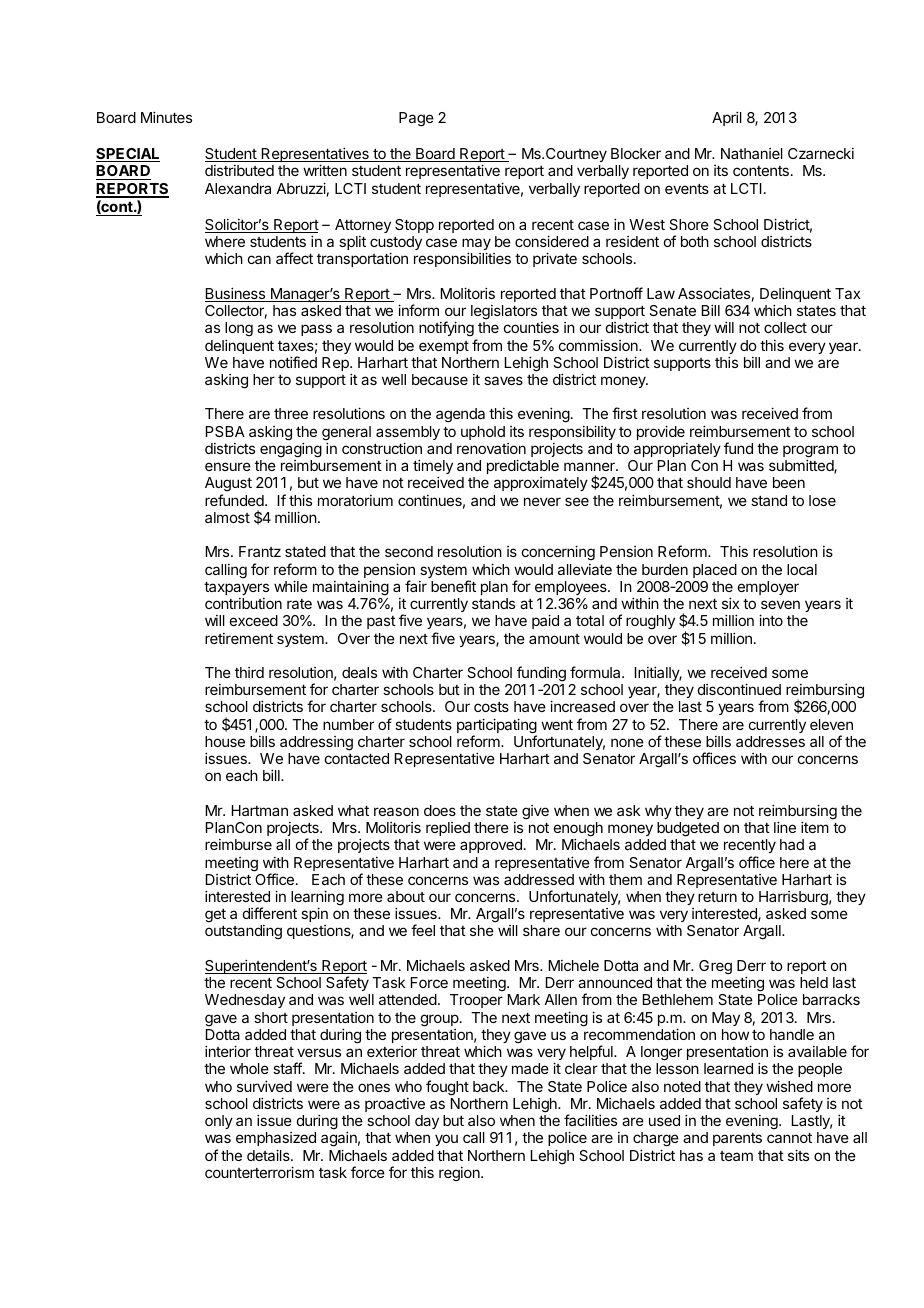 The image size is (924, 1308). Describe the element at coordinates (752, 153) in the screenshot. I see `Nathaniel` at that location.
